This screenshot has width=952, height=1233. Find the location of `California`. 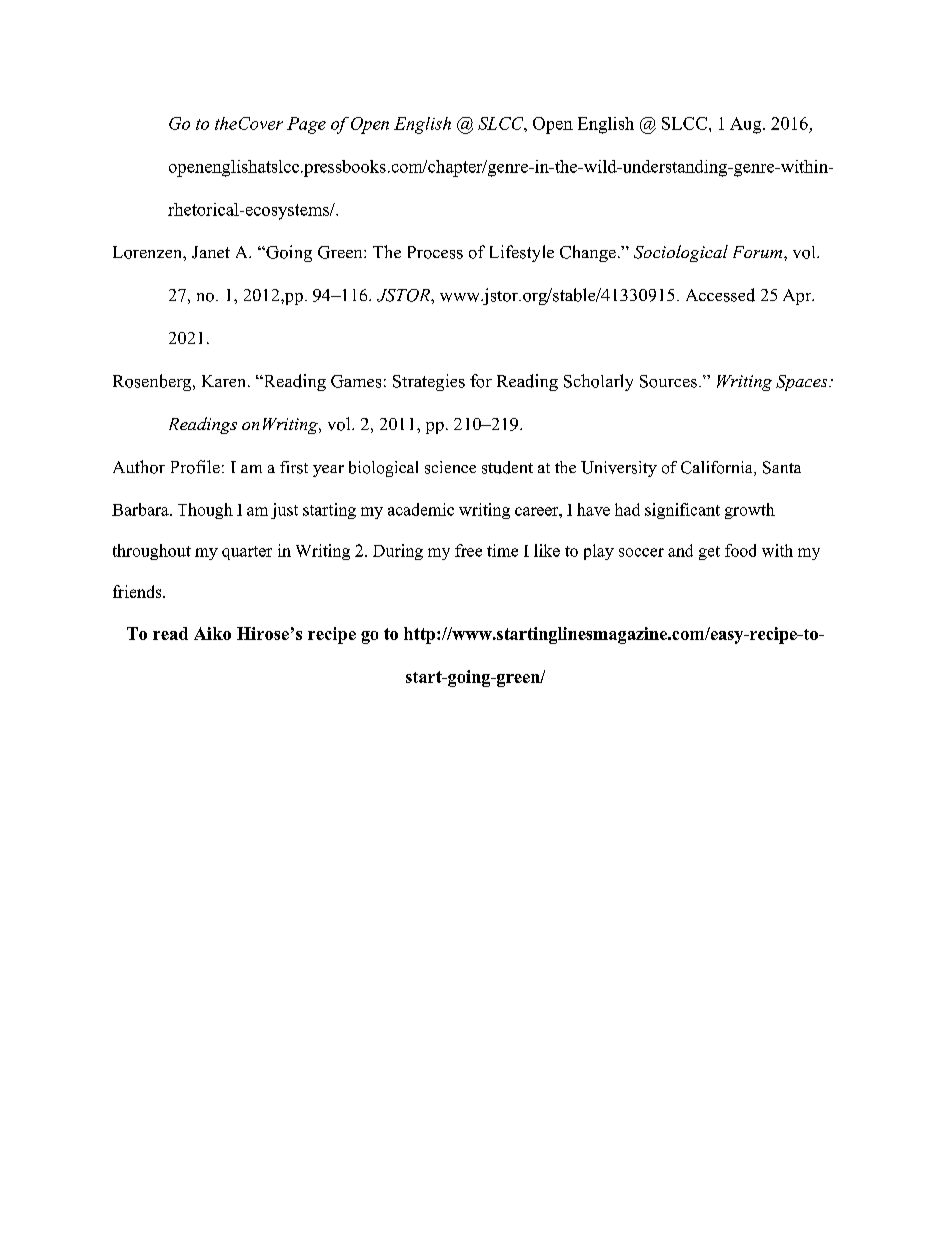

California is located at coordinates (718, 468).
